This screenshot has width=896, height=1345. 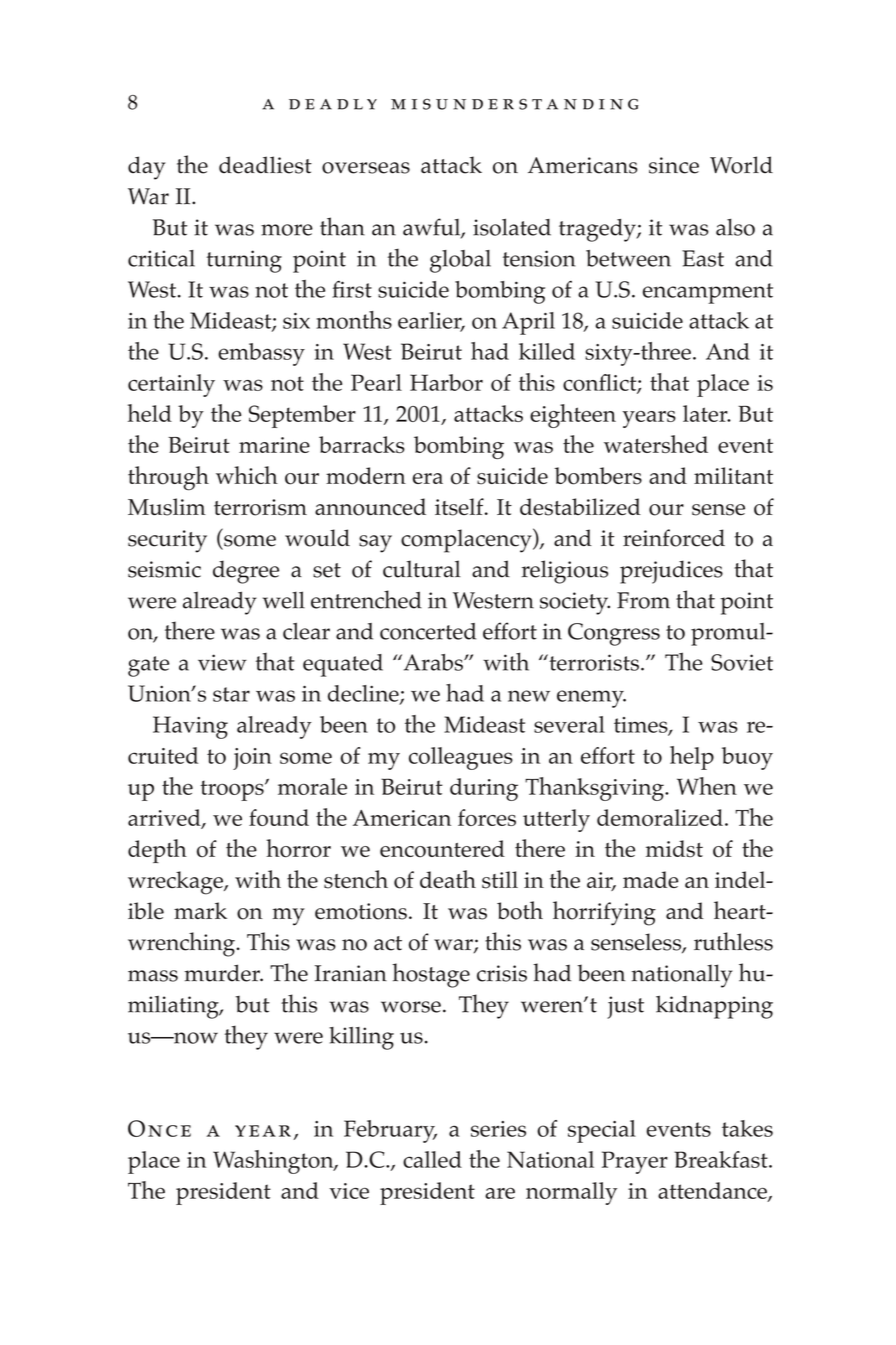 I want to click on called, so click(x=432, y=1159).
